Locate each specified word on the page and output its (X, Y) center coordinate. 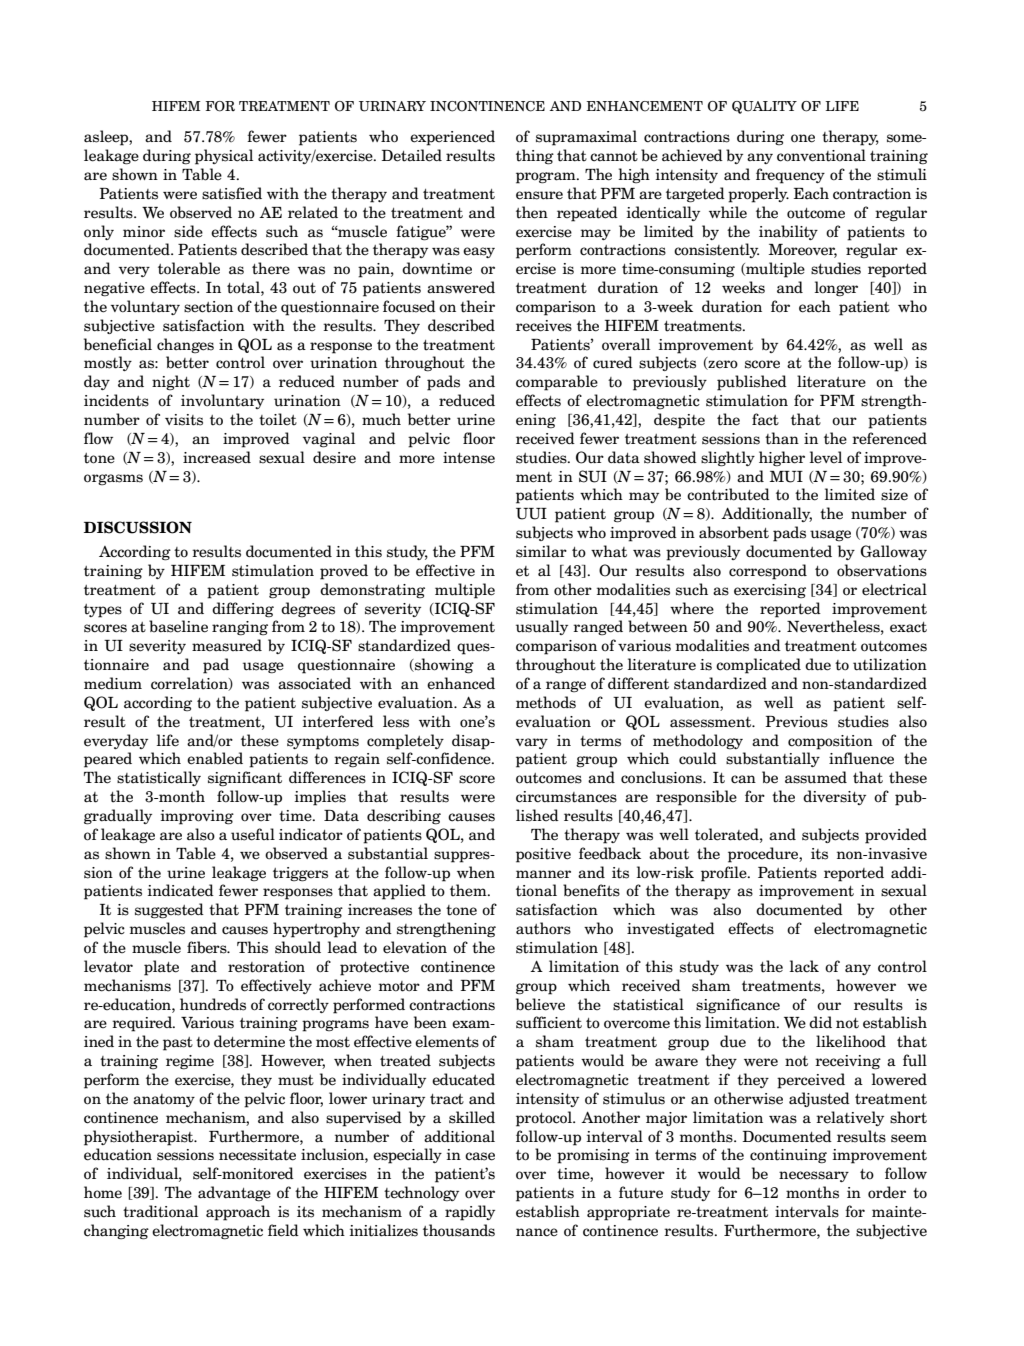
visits (184, 420)
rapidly (470, 1213)
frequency (790, 176)
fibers (208, 947)
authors (543, 928)
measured (227, 645)
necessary (814, 1176)
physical (224, 157)
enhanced (461, 683)
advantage (234, 1194)
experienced (452, 138)
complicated (758, 666)
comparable (557, 383)
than (782, 438)
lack (804, 966)
